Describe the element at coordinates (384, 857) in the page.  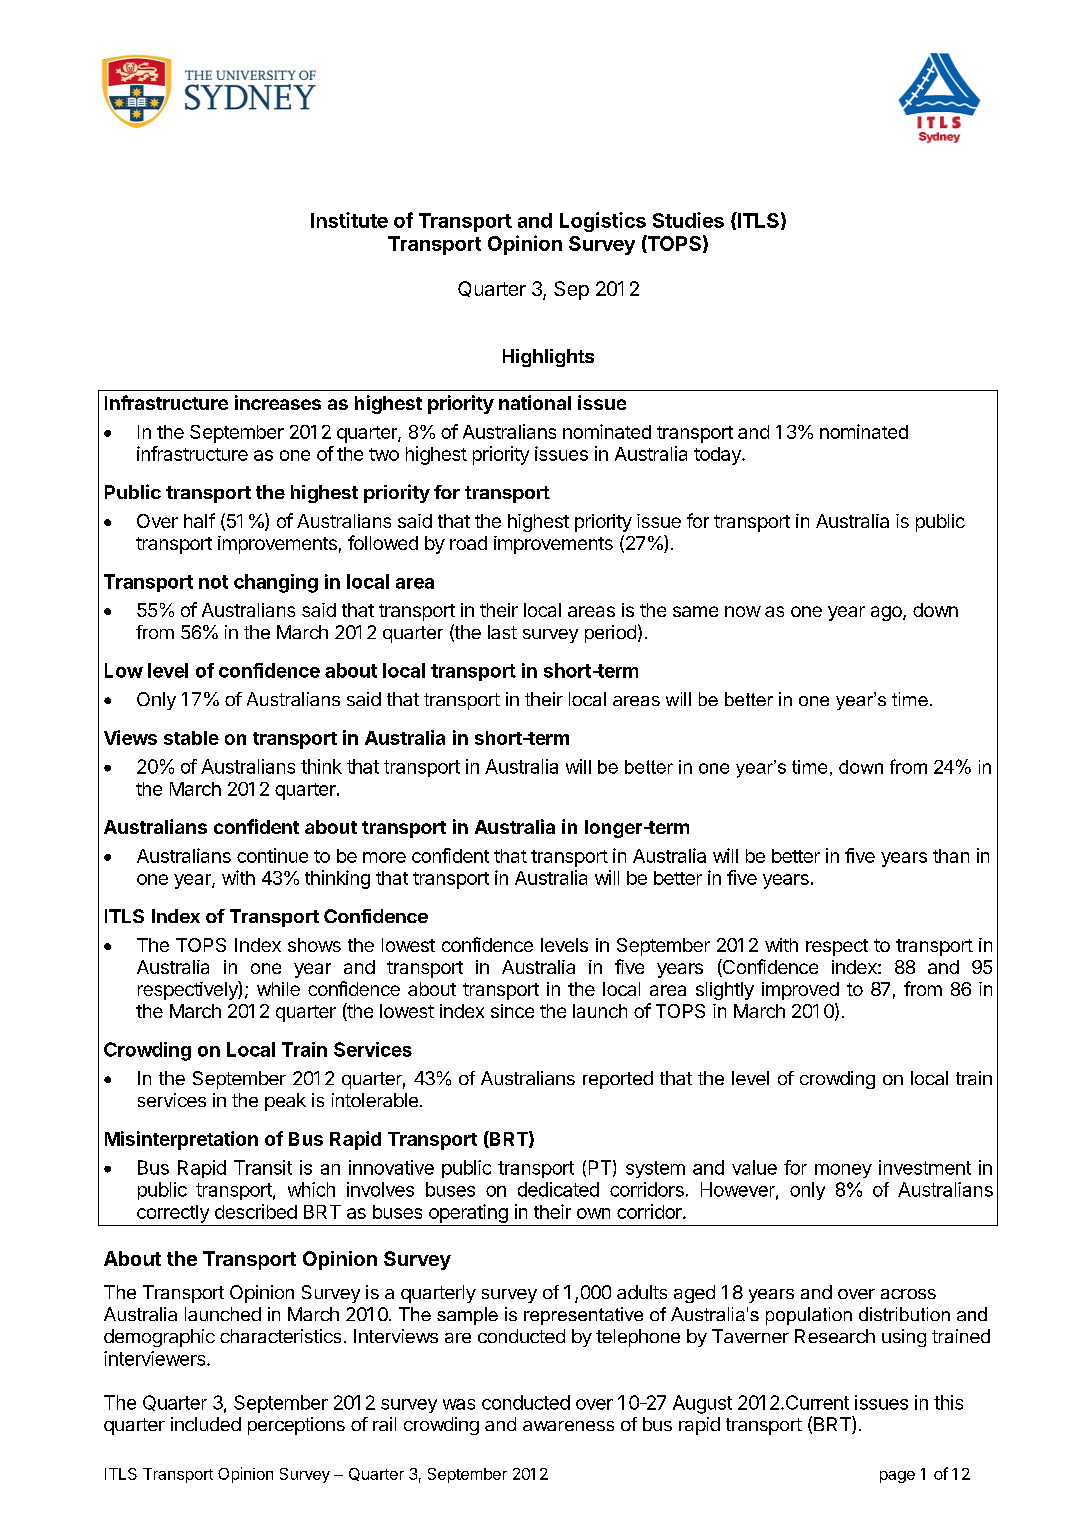
I see `more` at that location.
